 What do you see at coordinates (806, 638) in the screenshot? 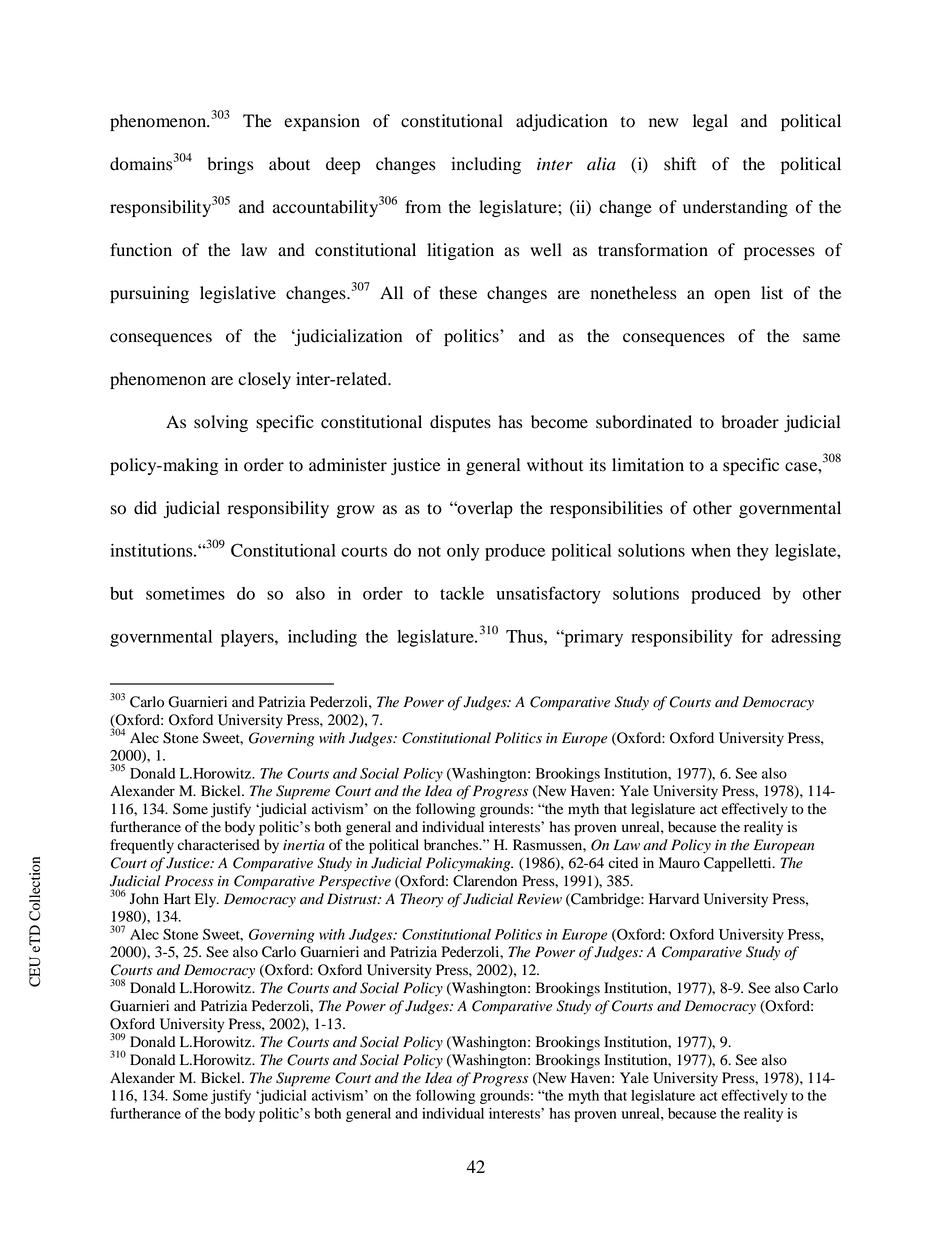
I see `adressing` at bounding box center [806, 638].
